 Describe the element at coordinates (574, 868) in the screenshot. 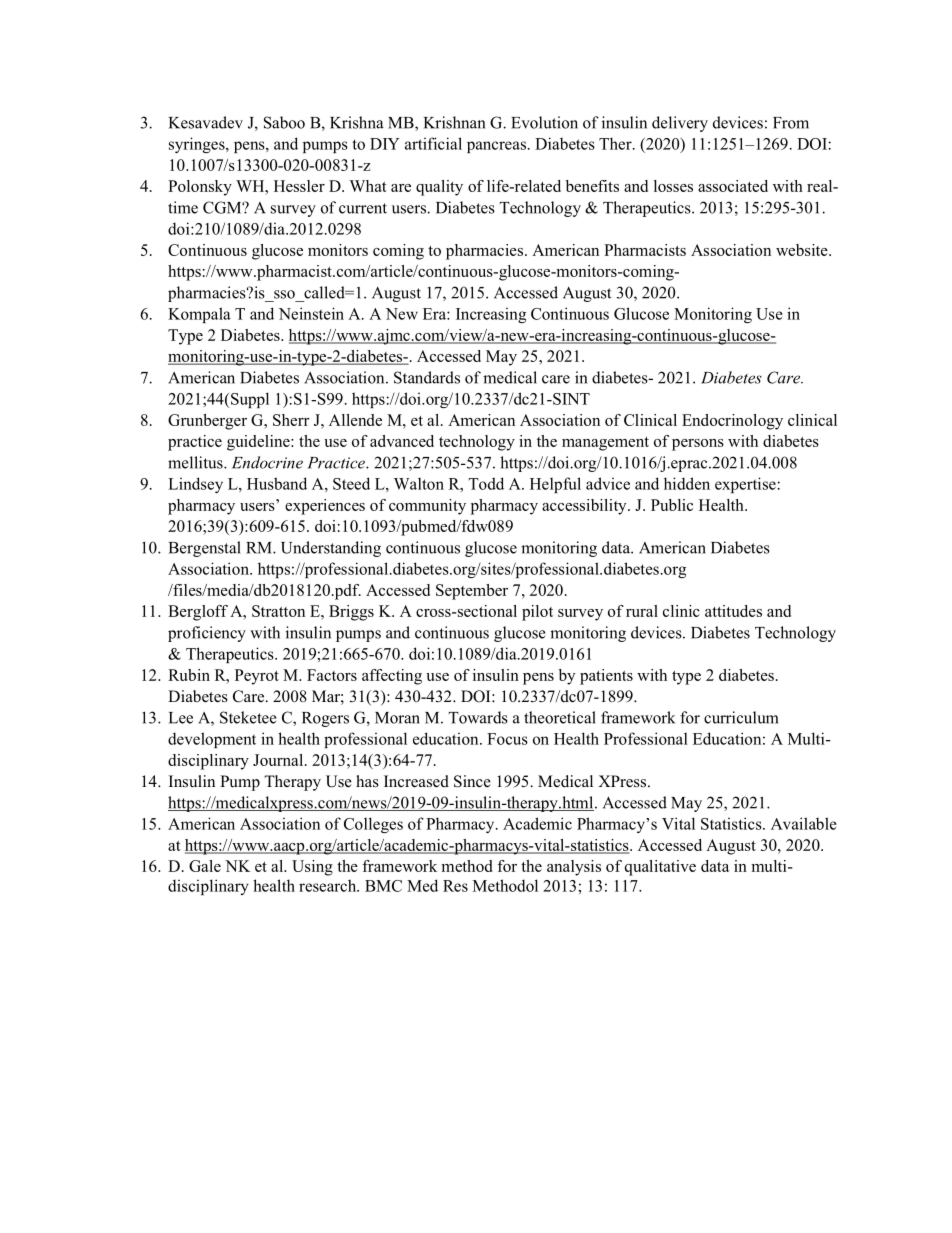

I see `analysis` at that location.
